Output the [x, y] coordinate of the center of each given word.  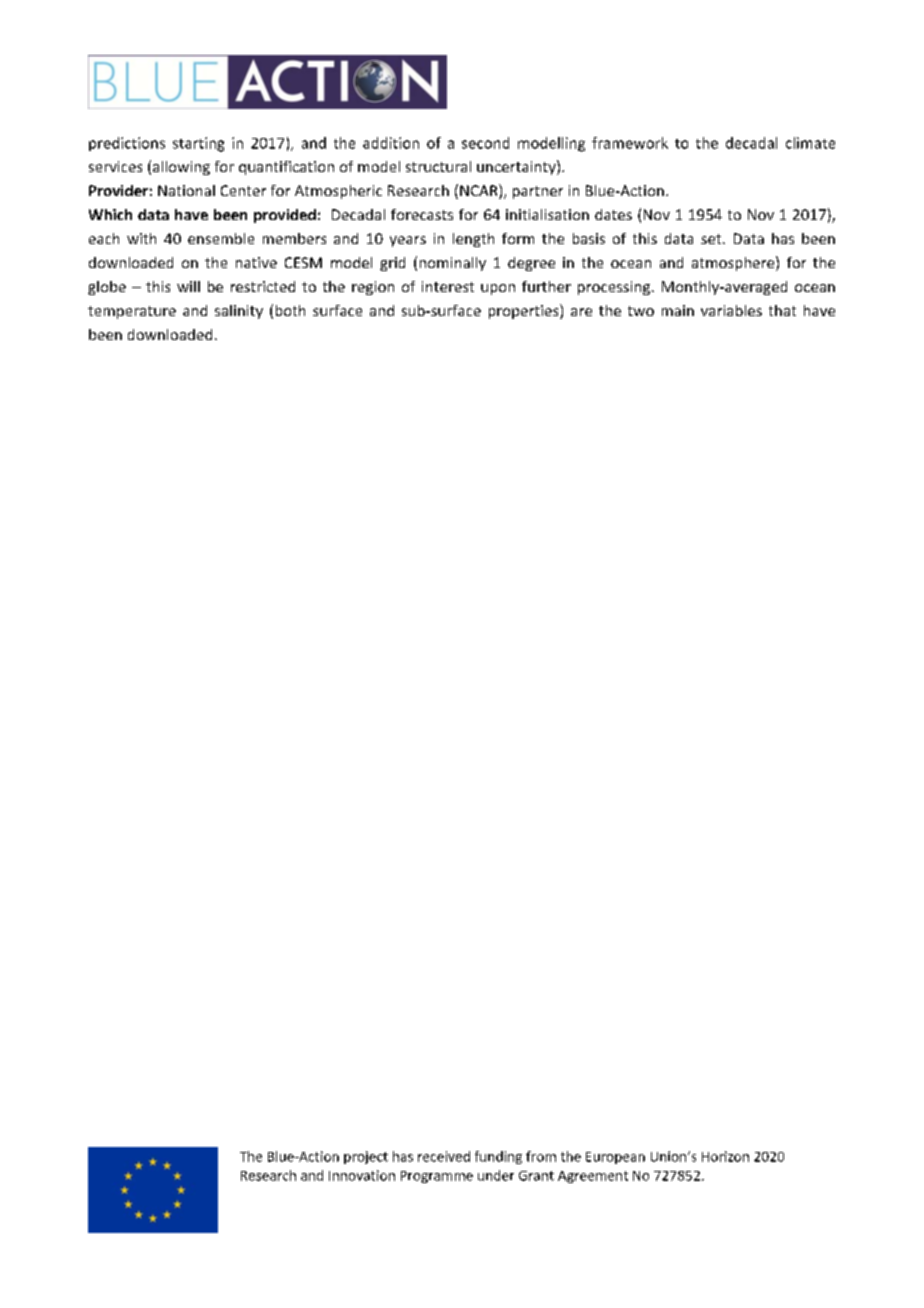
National [186, 190]
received [444, 1156]
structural [438, 166]
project [366, 1157]
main [678, 310]
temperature [132, 312]
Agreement [593, 1177]
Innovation [362, 1175]
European [615, 1158]
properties [525, 311]
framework [630, 143]
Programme [437, 1177]
